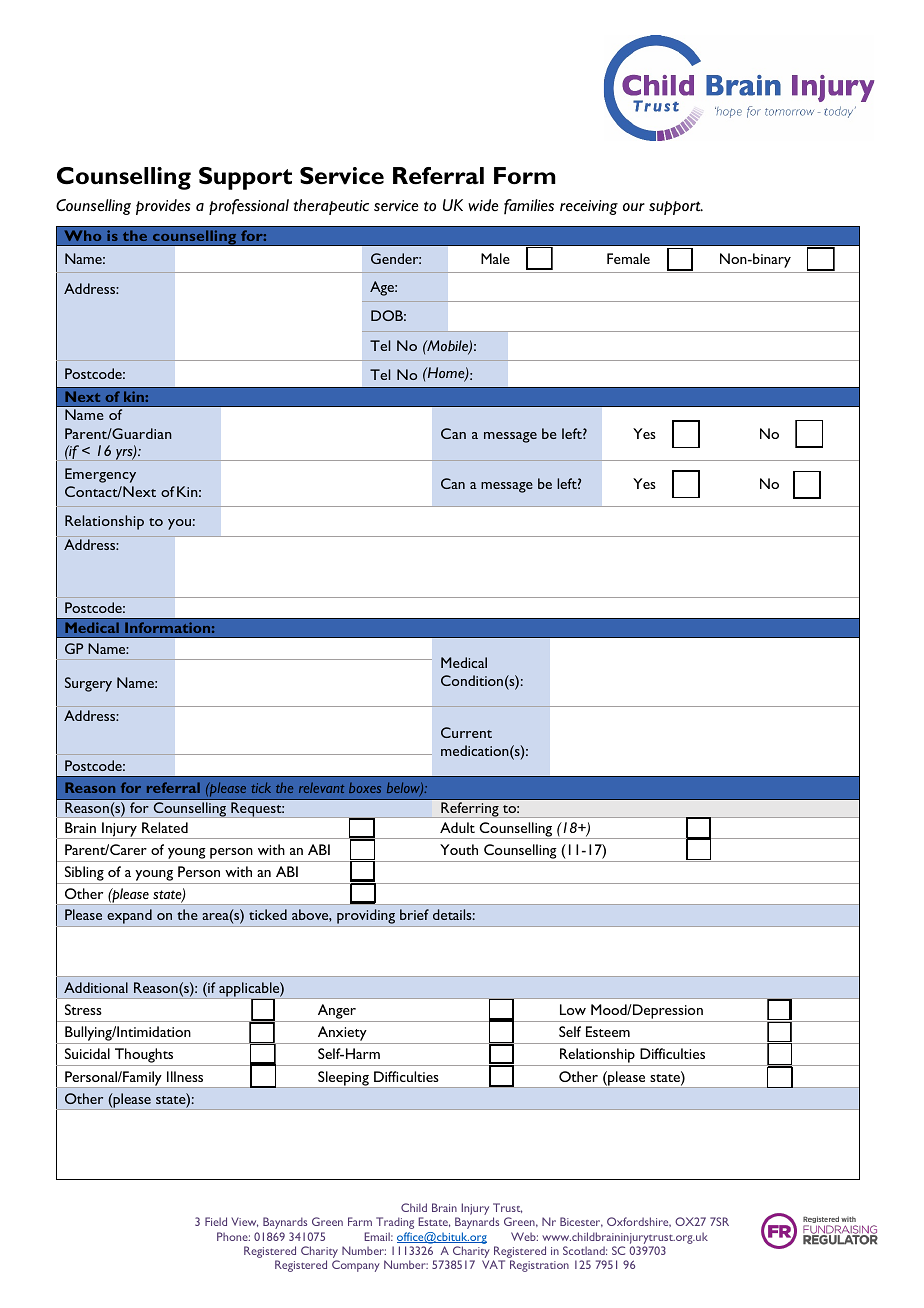 The height and width of the screenshot is (1308, 924). What do you see at coordinates (129, 918) in the screenshot?
I see `expand` at bounding box center [129, 918].
